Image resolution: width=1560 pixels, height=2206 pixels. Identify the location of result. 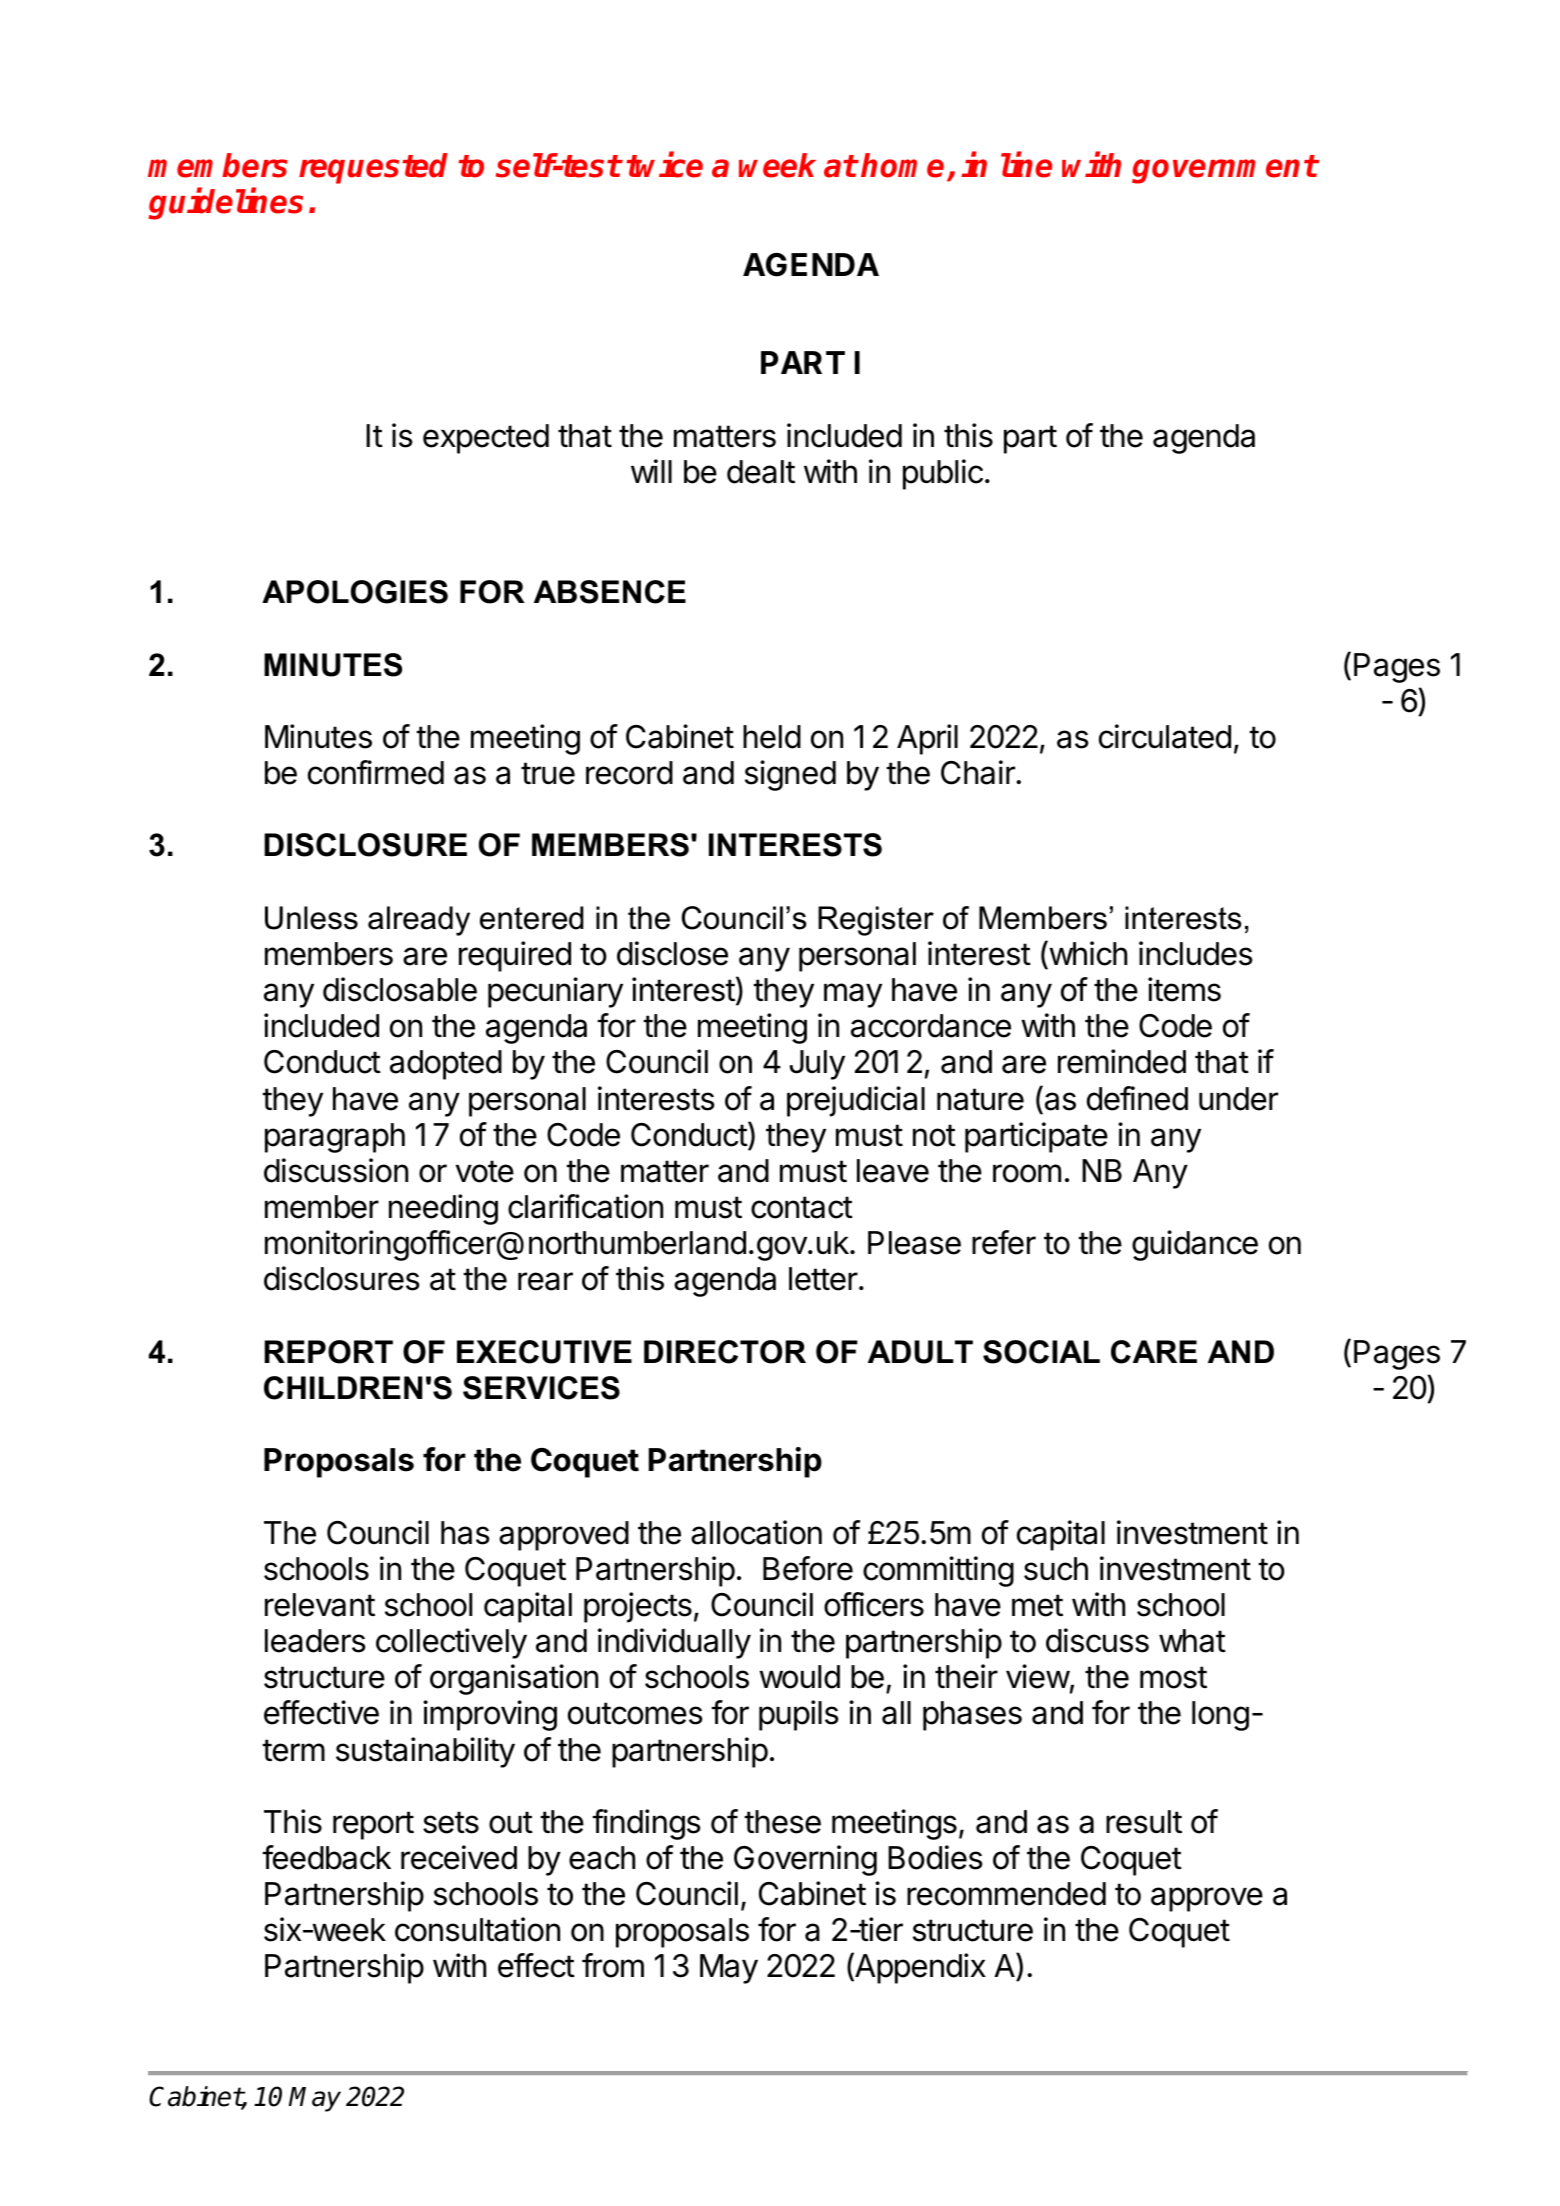
(1144, 1822).
